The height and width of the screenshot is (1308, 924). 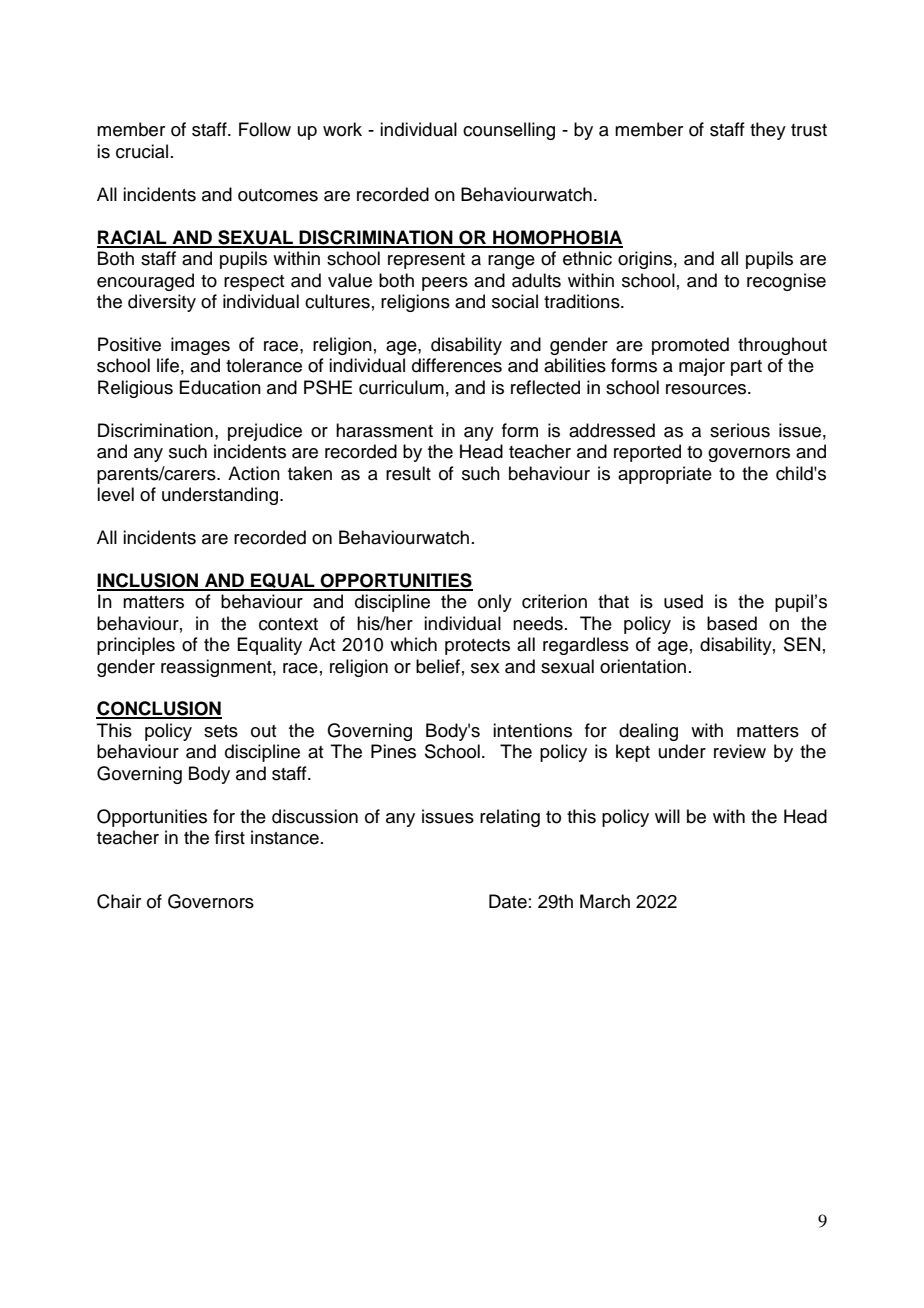 What do you see at coordinates (142, 151) in the screenshot?
I see `crucial` at bounding box center [142, 151].
